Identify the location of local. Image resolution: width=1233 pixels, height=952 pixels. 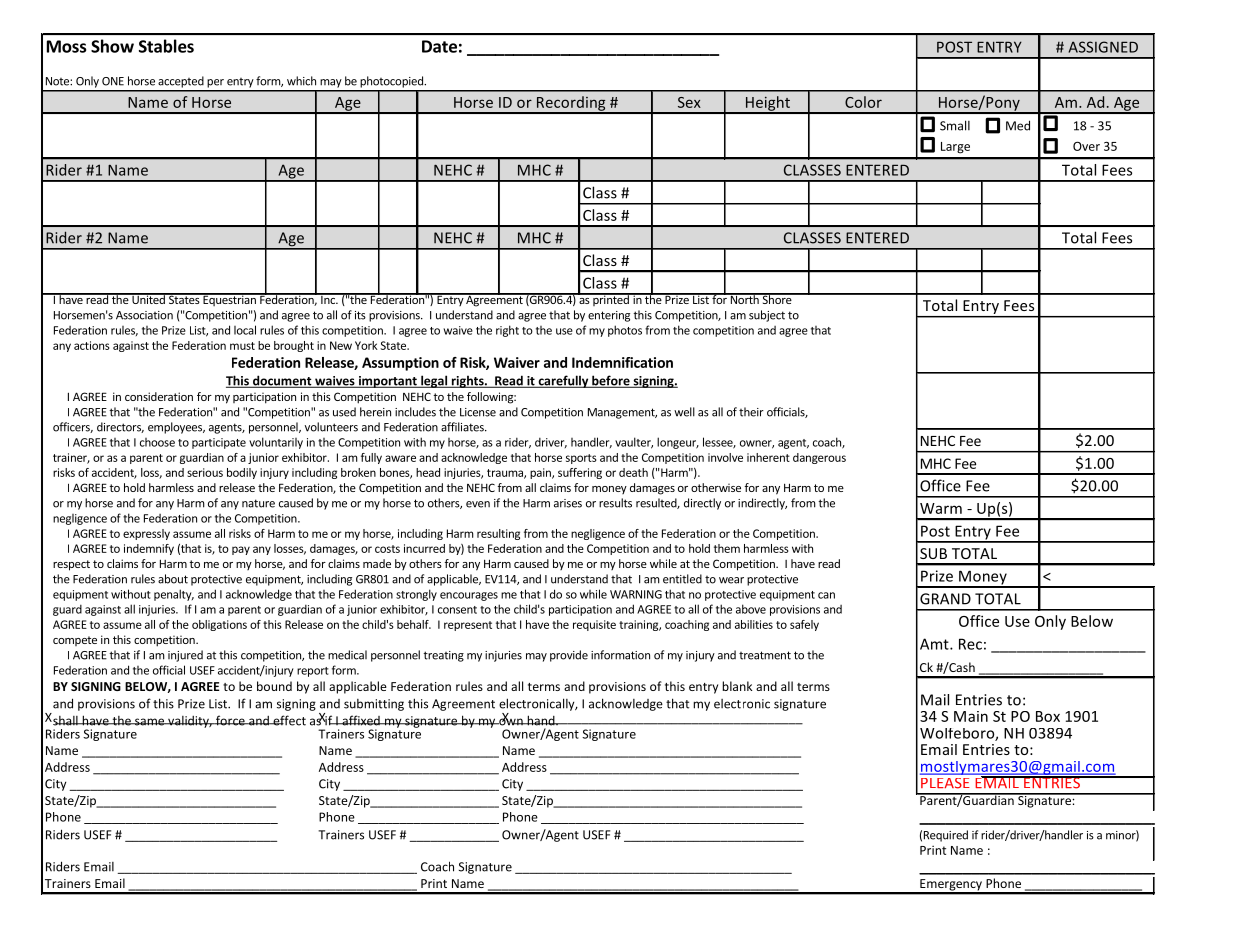
(245, 330).
